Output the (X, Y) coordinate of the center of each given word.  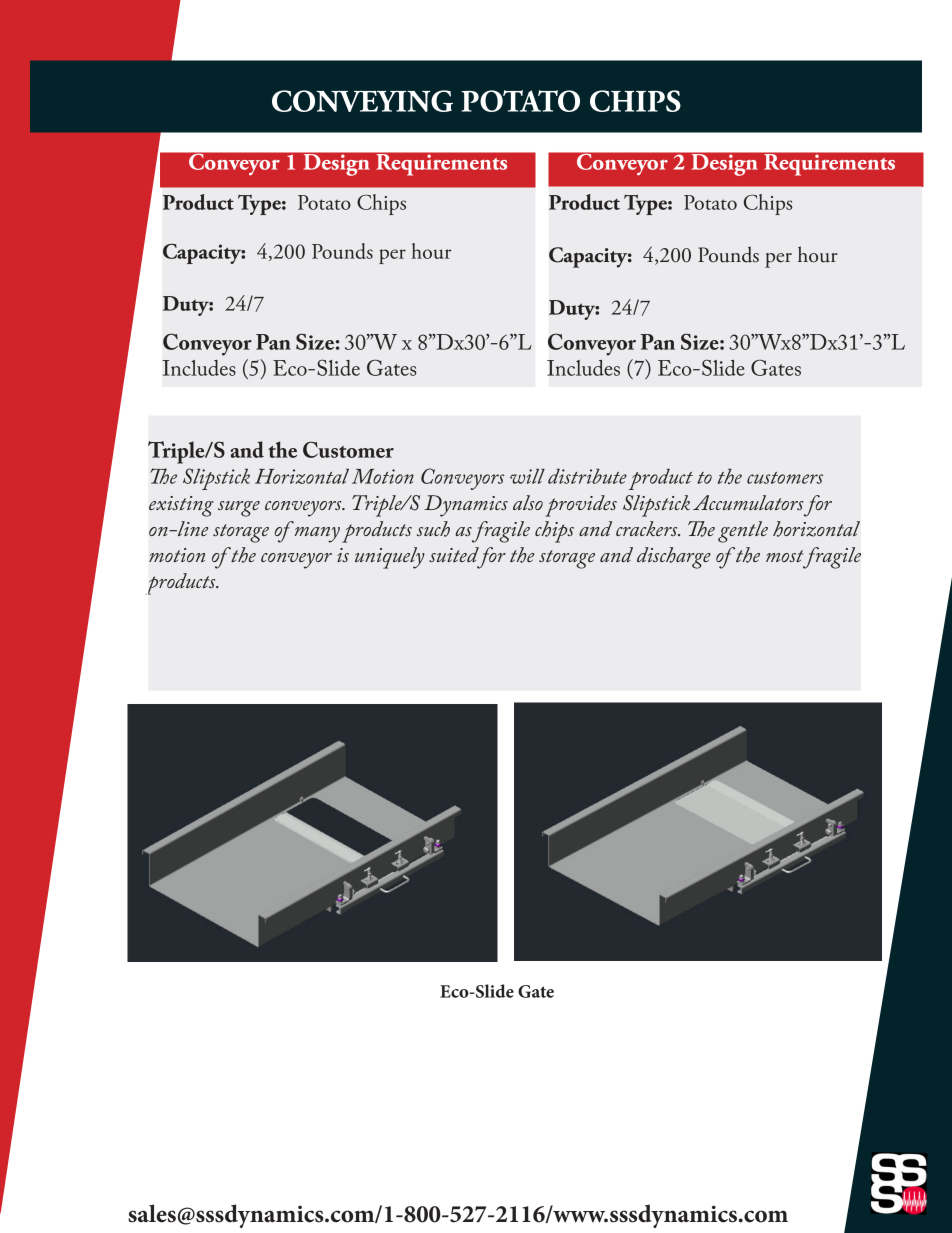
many (317, 535)
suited (454, 554)
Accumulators (748, 502)
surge (239, 509)
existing (181, 506)
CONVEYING (362, 101)
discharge (674, 558)
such (433, 529)
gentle (743, 532)
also (528, 502)
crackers (648, 528)
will (527, 476)
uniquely (390, 558)
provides (581, 506)
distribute (587, 476)
